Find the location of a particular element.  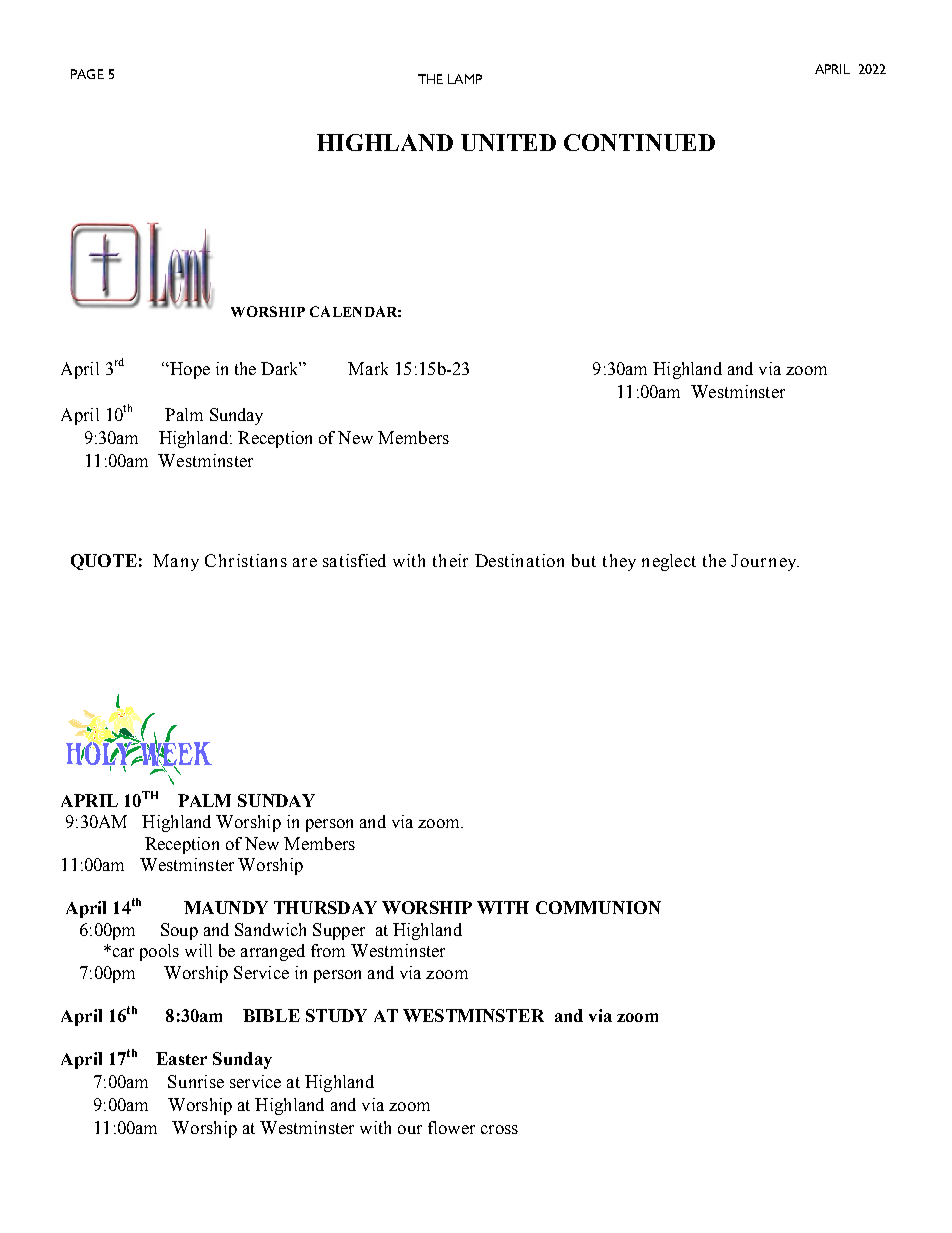

they is located at coordinates (619, 562).
